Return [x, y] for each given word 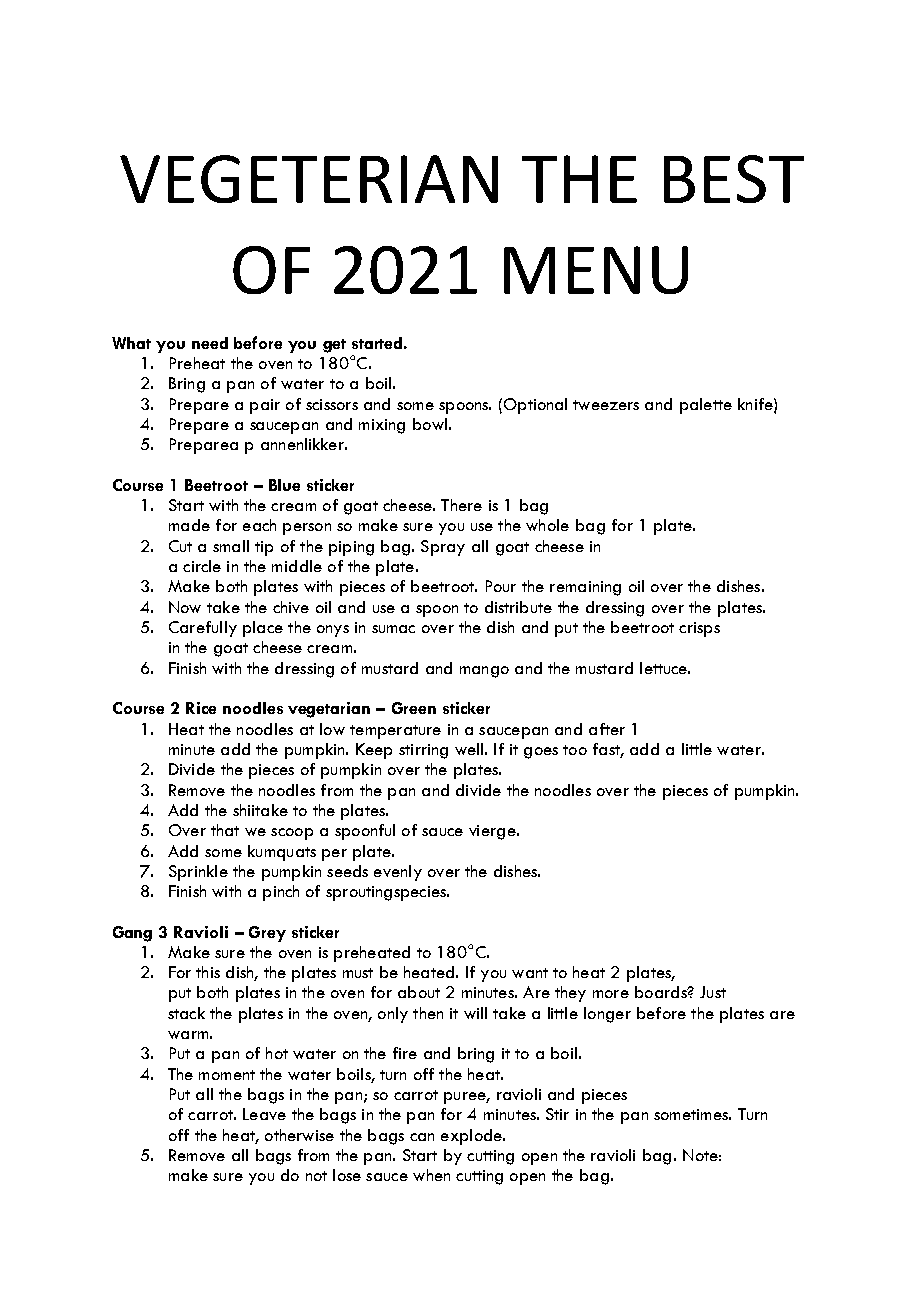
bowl [430, 424]
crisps [699, 629]
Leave [264, 1114]
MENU [596, 270]
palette [706, 406]
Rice [201, 708]
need [210, 343]
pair [265, 406]
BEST [734, 179]
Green [414, 708]
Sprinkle [198, 873]
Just [713, 992]
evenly [398, 873]
